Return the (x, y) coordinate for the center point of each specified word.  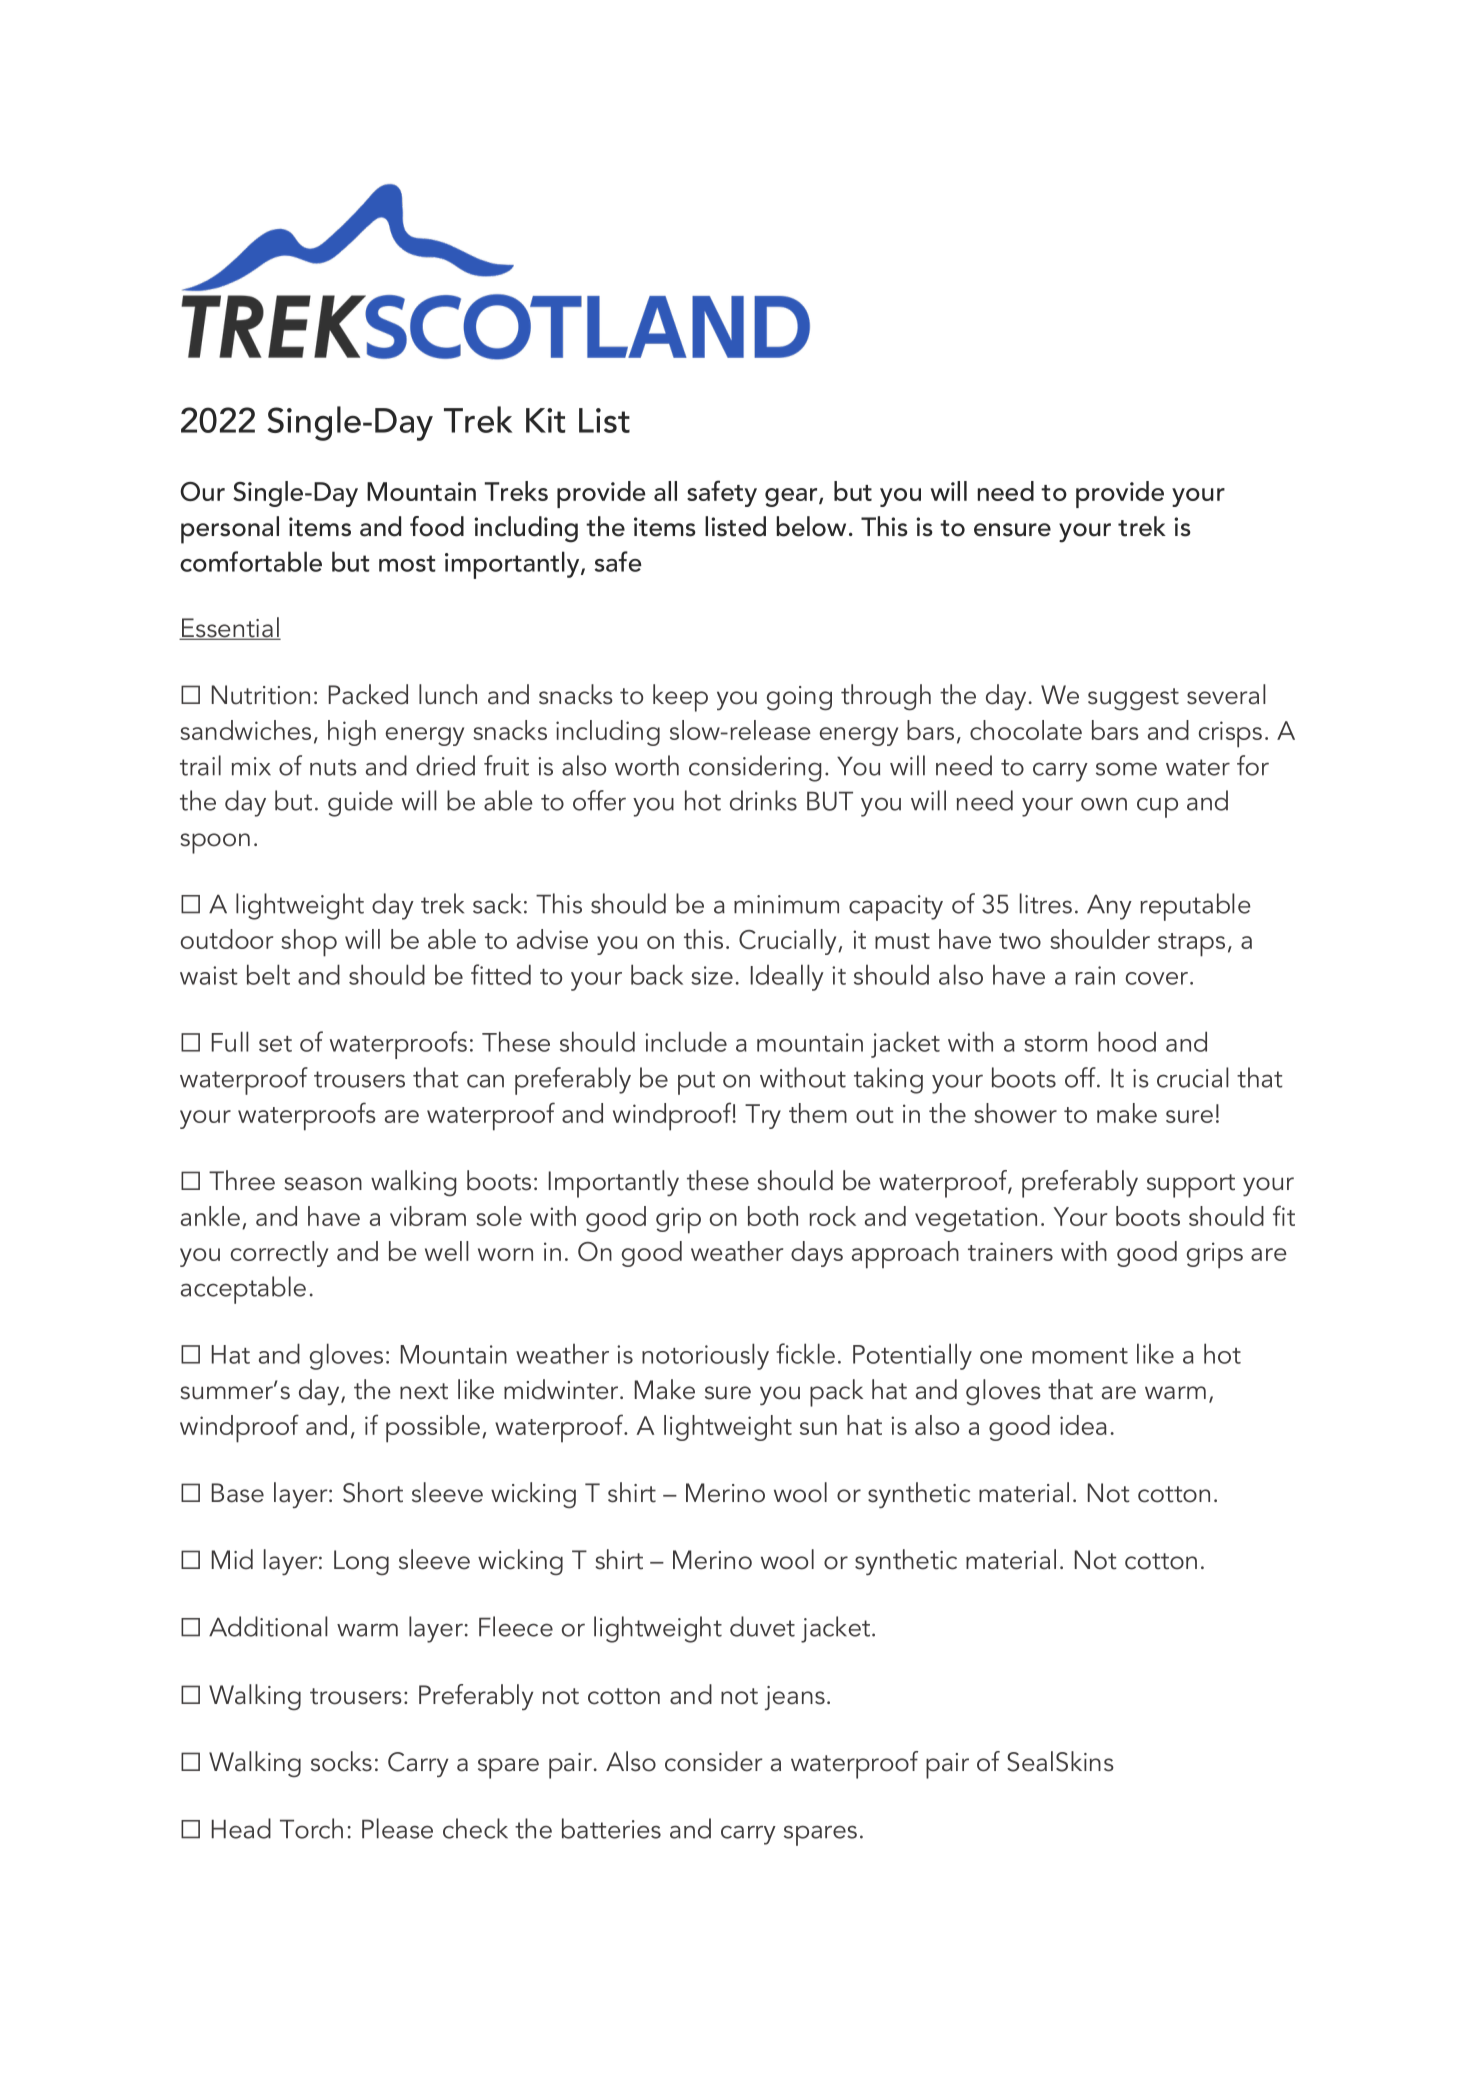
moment (1080, 1356)
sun (818, 1428)
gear (792, 497)
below (811, 526)
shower (1015, 1113)
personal (230, 530)
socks (341, 1761)
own (1104, 804)
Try (763, 1116)
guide (360, 803)
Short (373, 1492)
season (323, 1184)
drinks (763, 800)
